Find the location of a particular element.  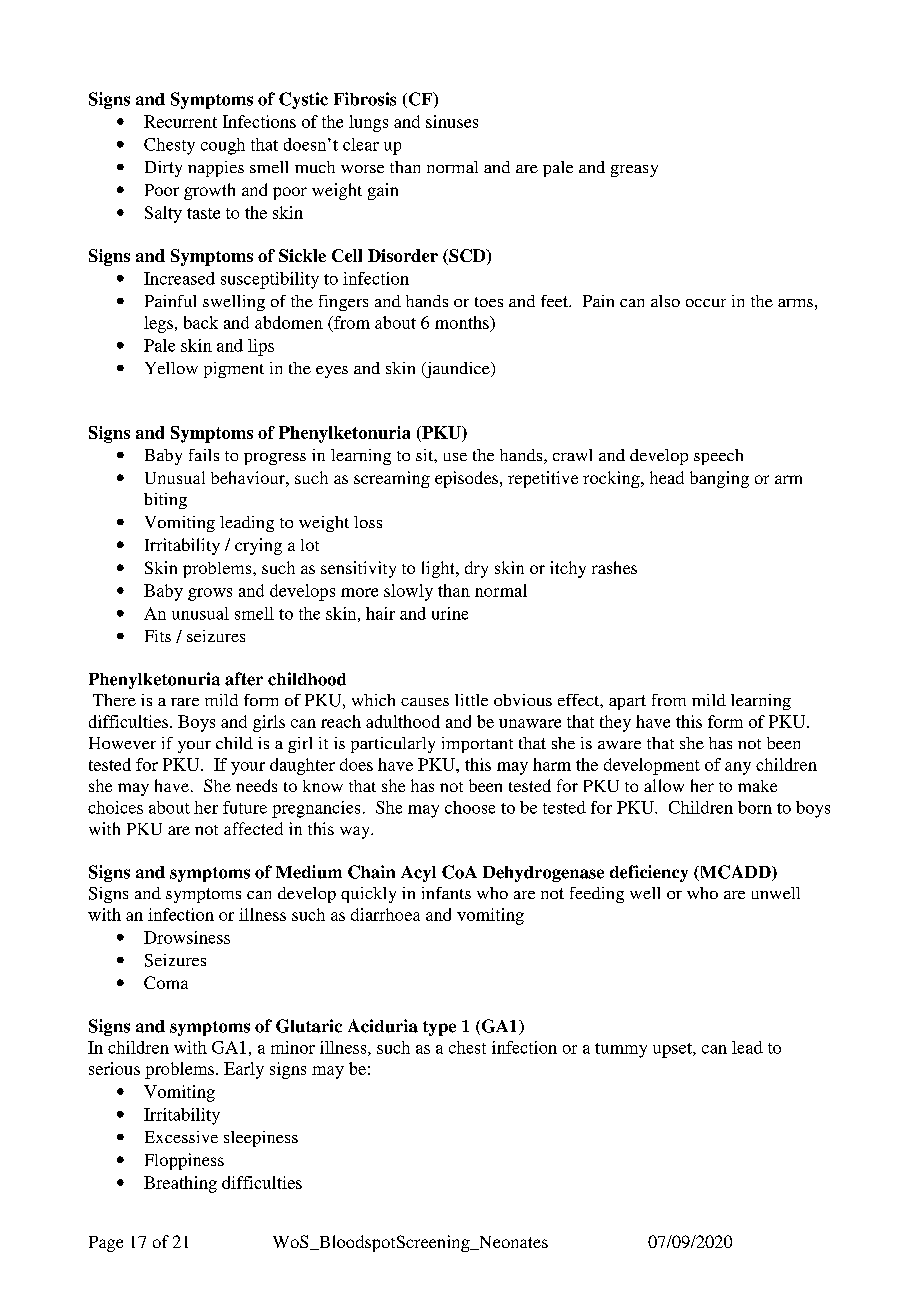

sleepiness is located at coordinates (261, 1139).
